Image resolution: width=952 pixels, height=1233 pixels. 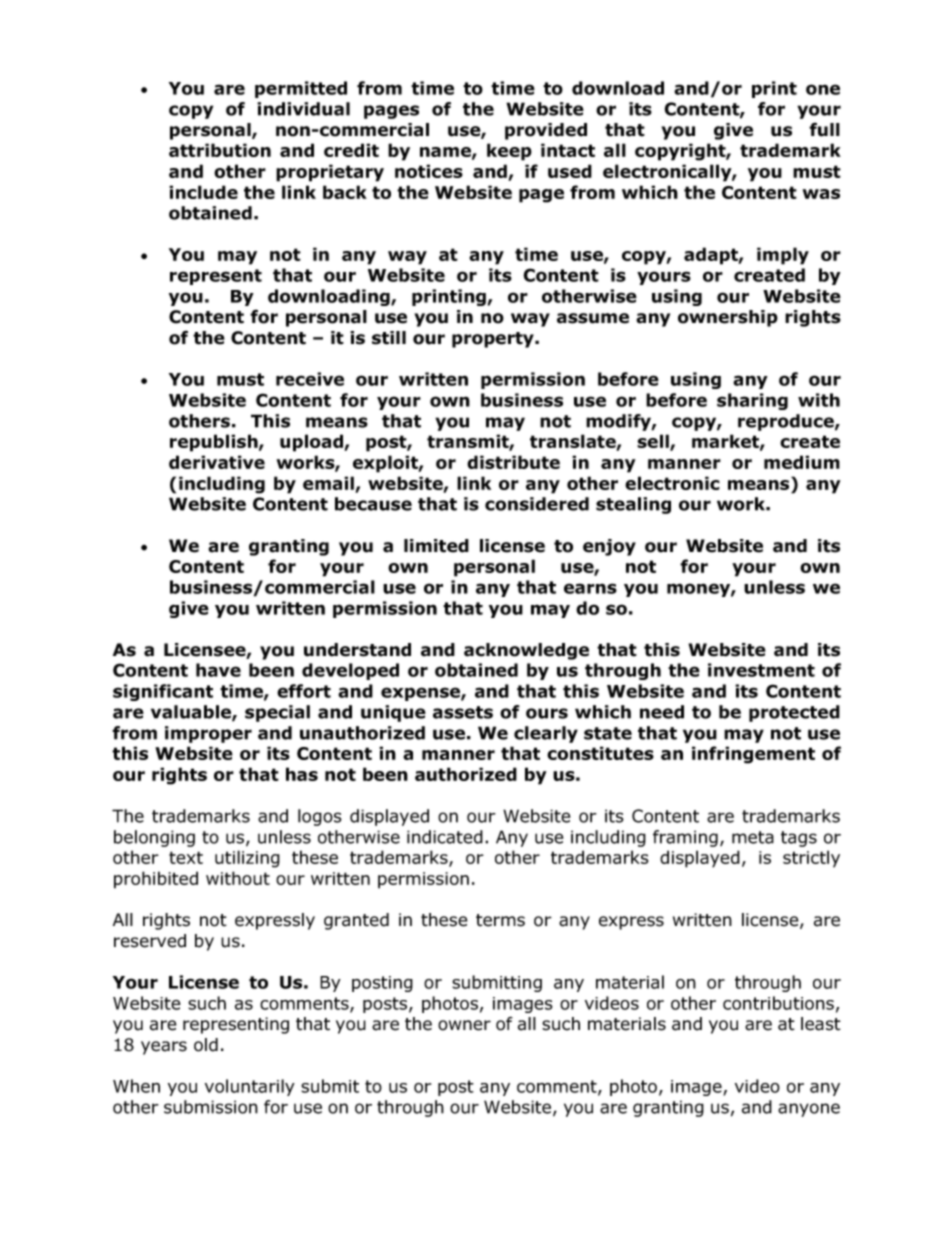 I want to click on voluntarily, so click(x=250, y=1087).
